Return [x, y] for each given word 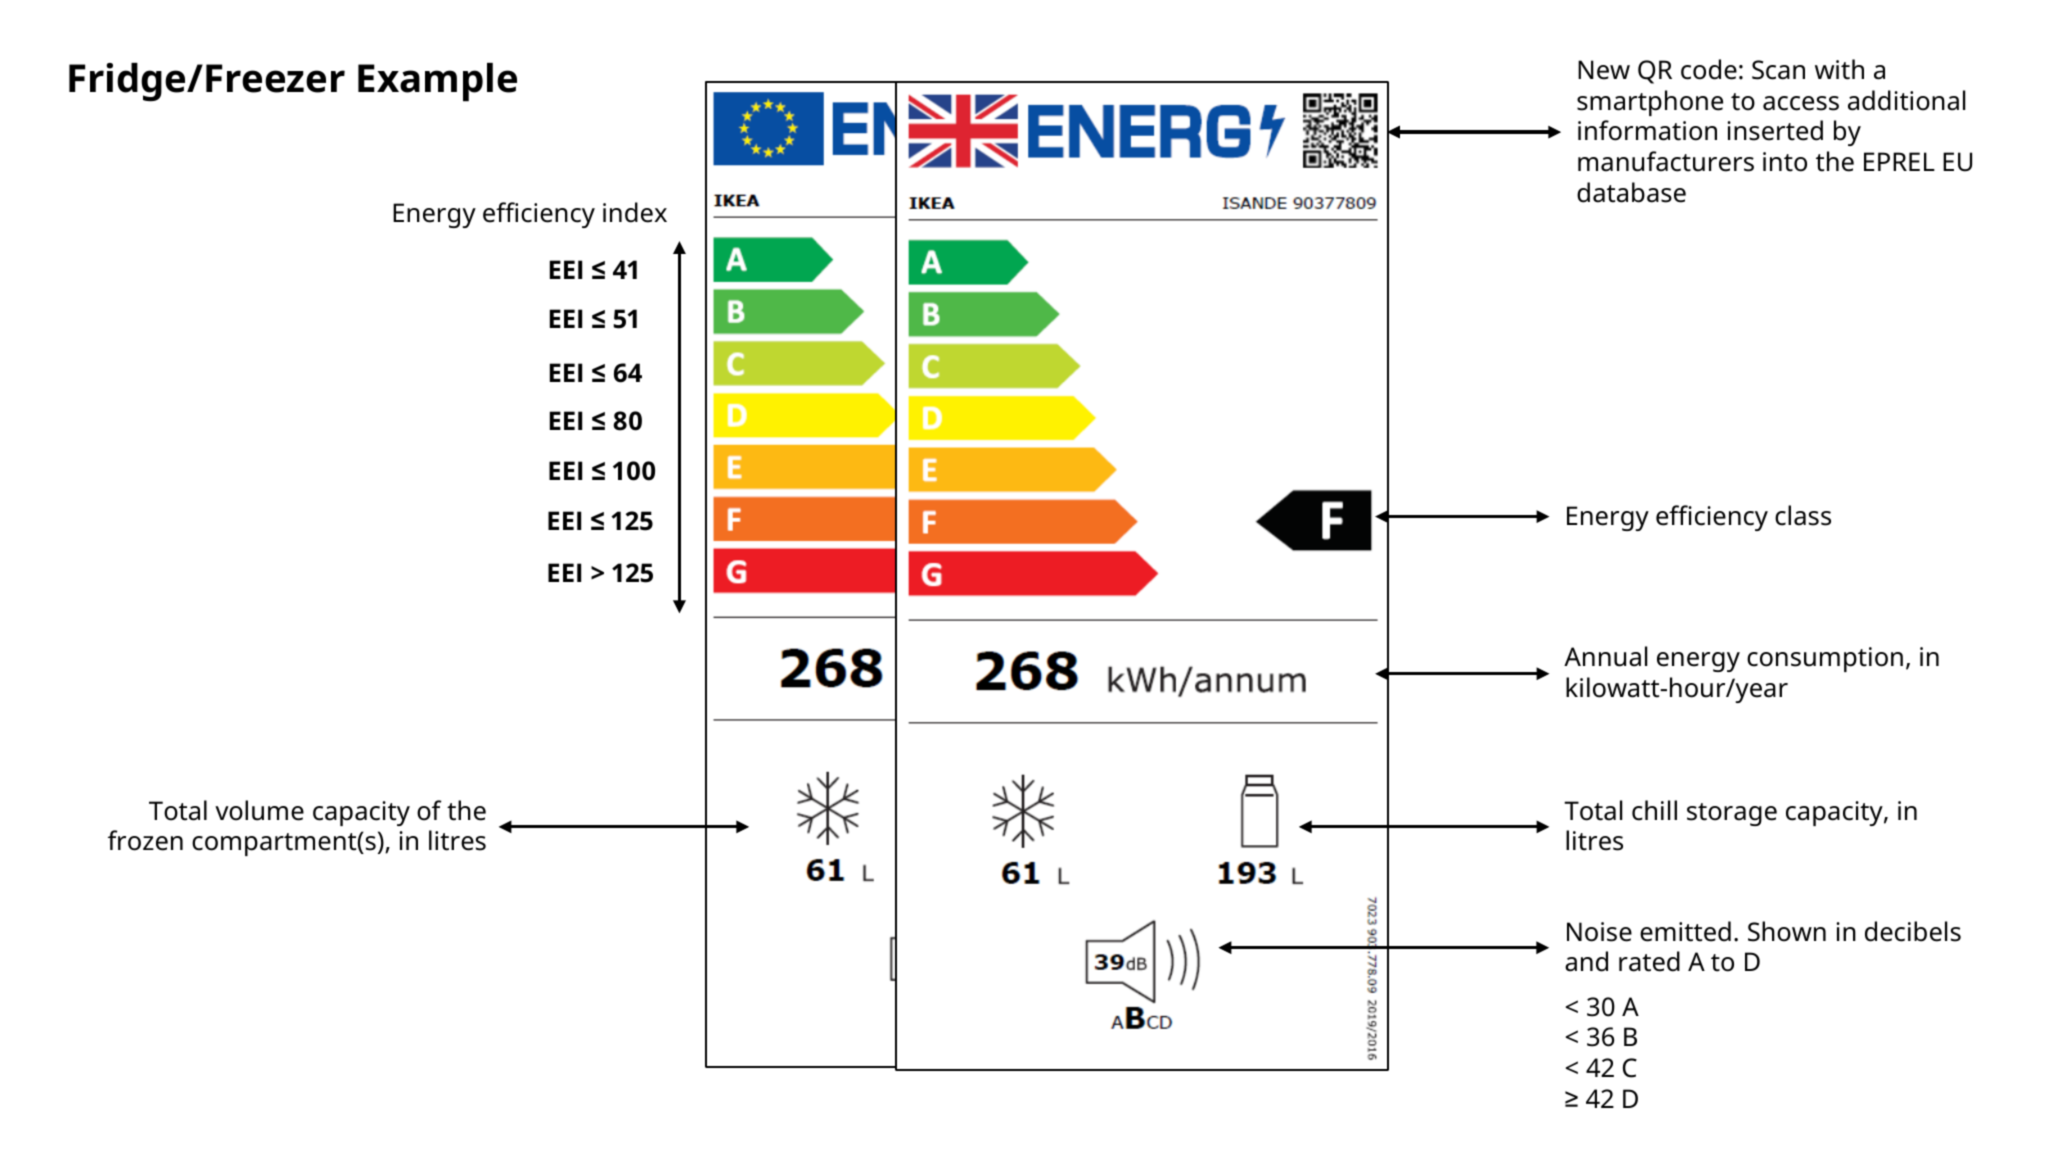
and [1586, 961]
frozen [145, 840]
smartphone [1650, 103]
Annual [1605, 656]
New [1604, 70]
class [1803, 515]
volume [259, 810]
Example [437, 82]
